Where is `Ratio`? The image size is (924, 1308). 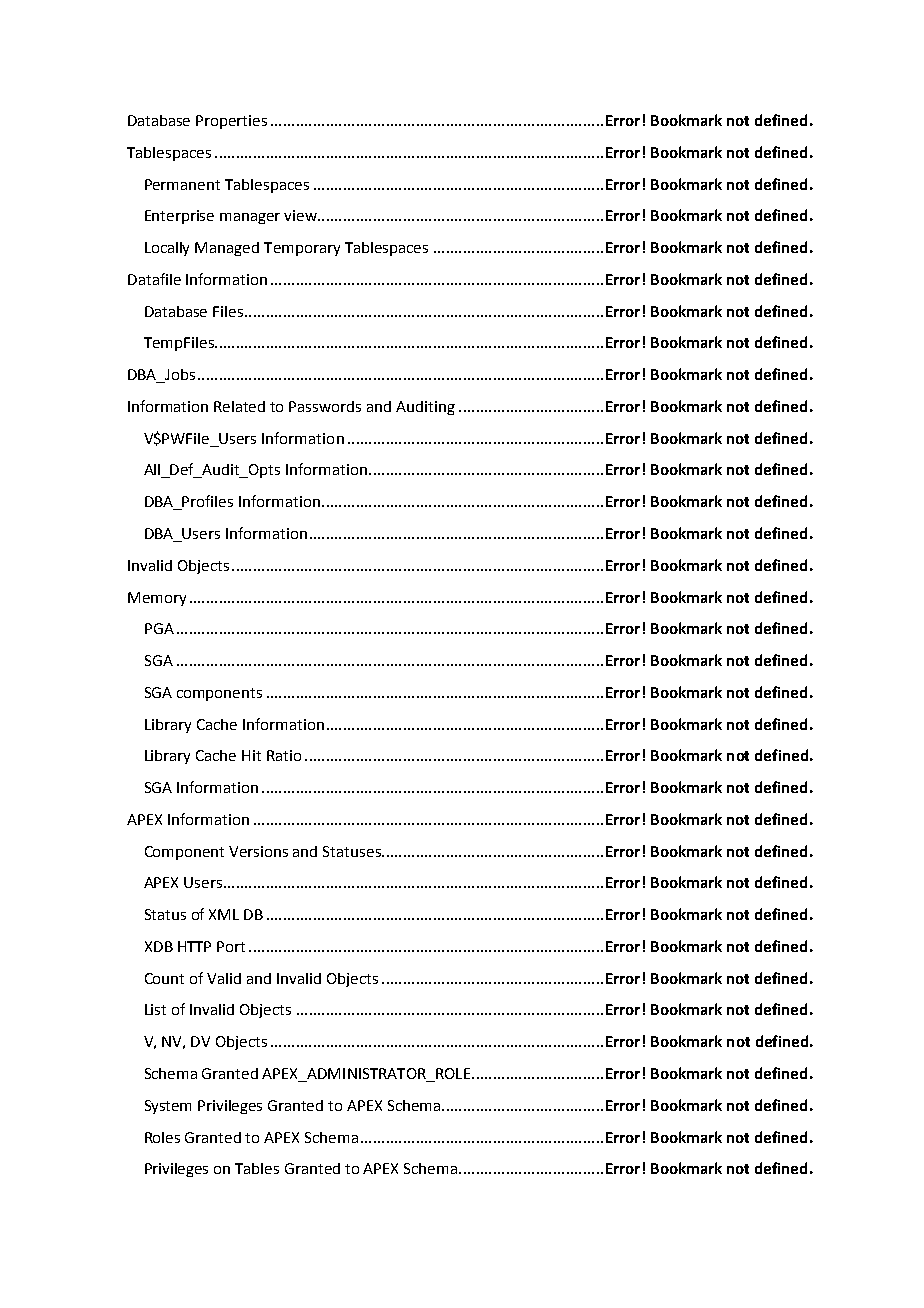 Ratio is located at coordinates (284, 755).
